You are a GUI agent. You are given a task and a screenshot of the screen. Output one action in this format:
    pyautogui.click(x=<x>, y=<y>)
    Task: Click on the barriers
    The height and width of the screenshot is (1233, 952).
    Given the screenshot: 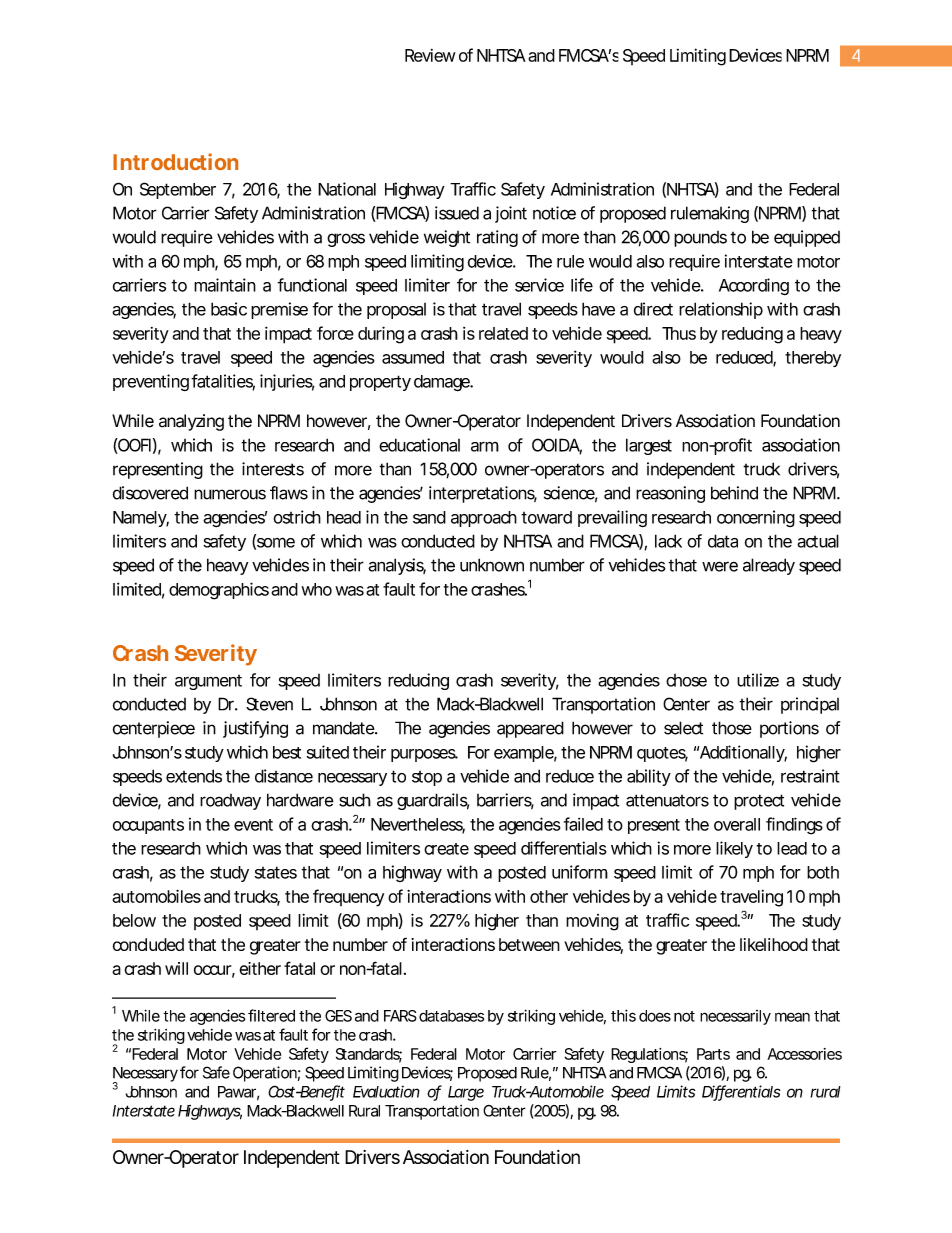 What is the action you would take?
    pyautogui.click(x=505, y=801)
